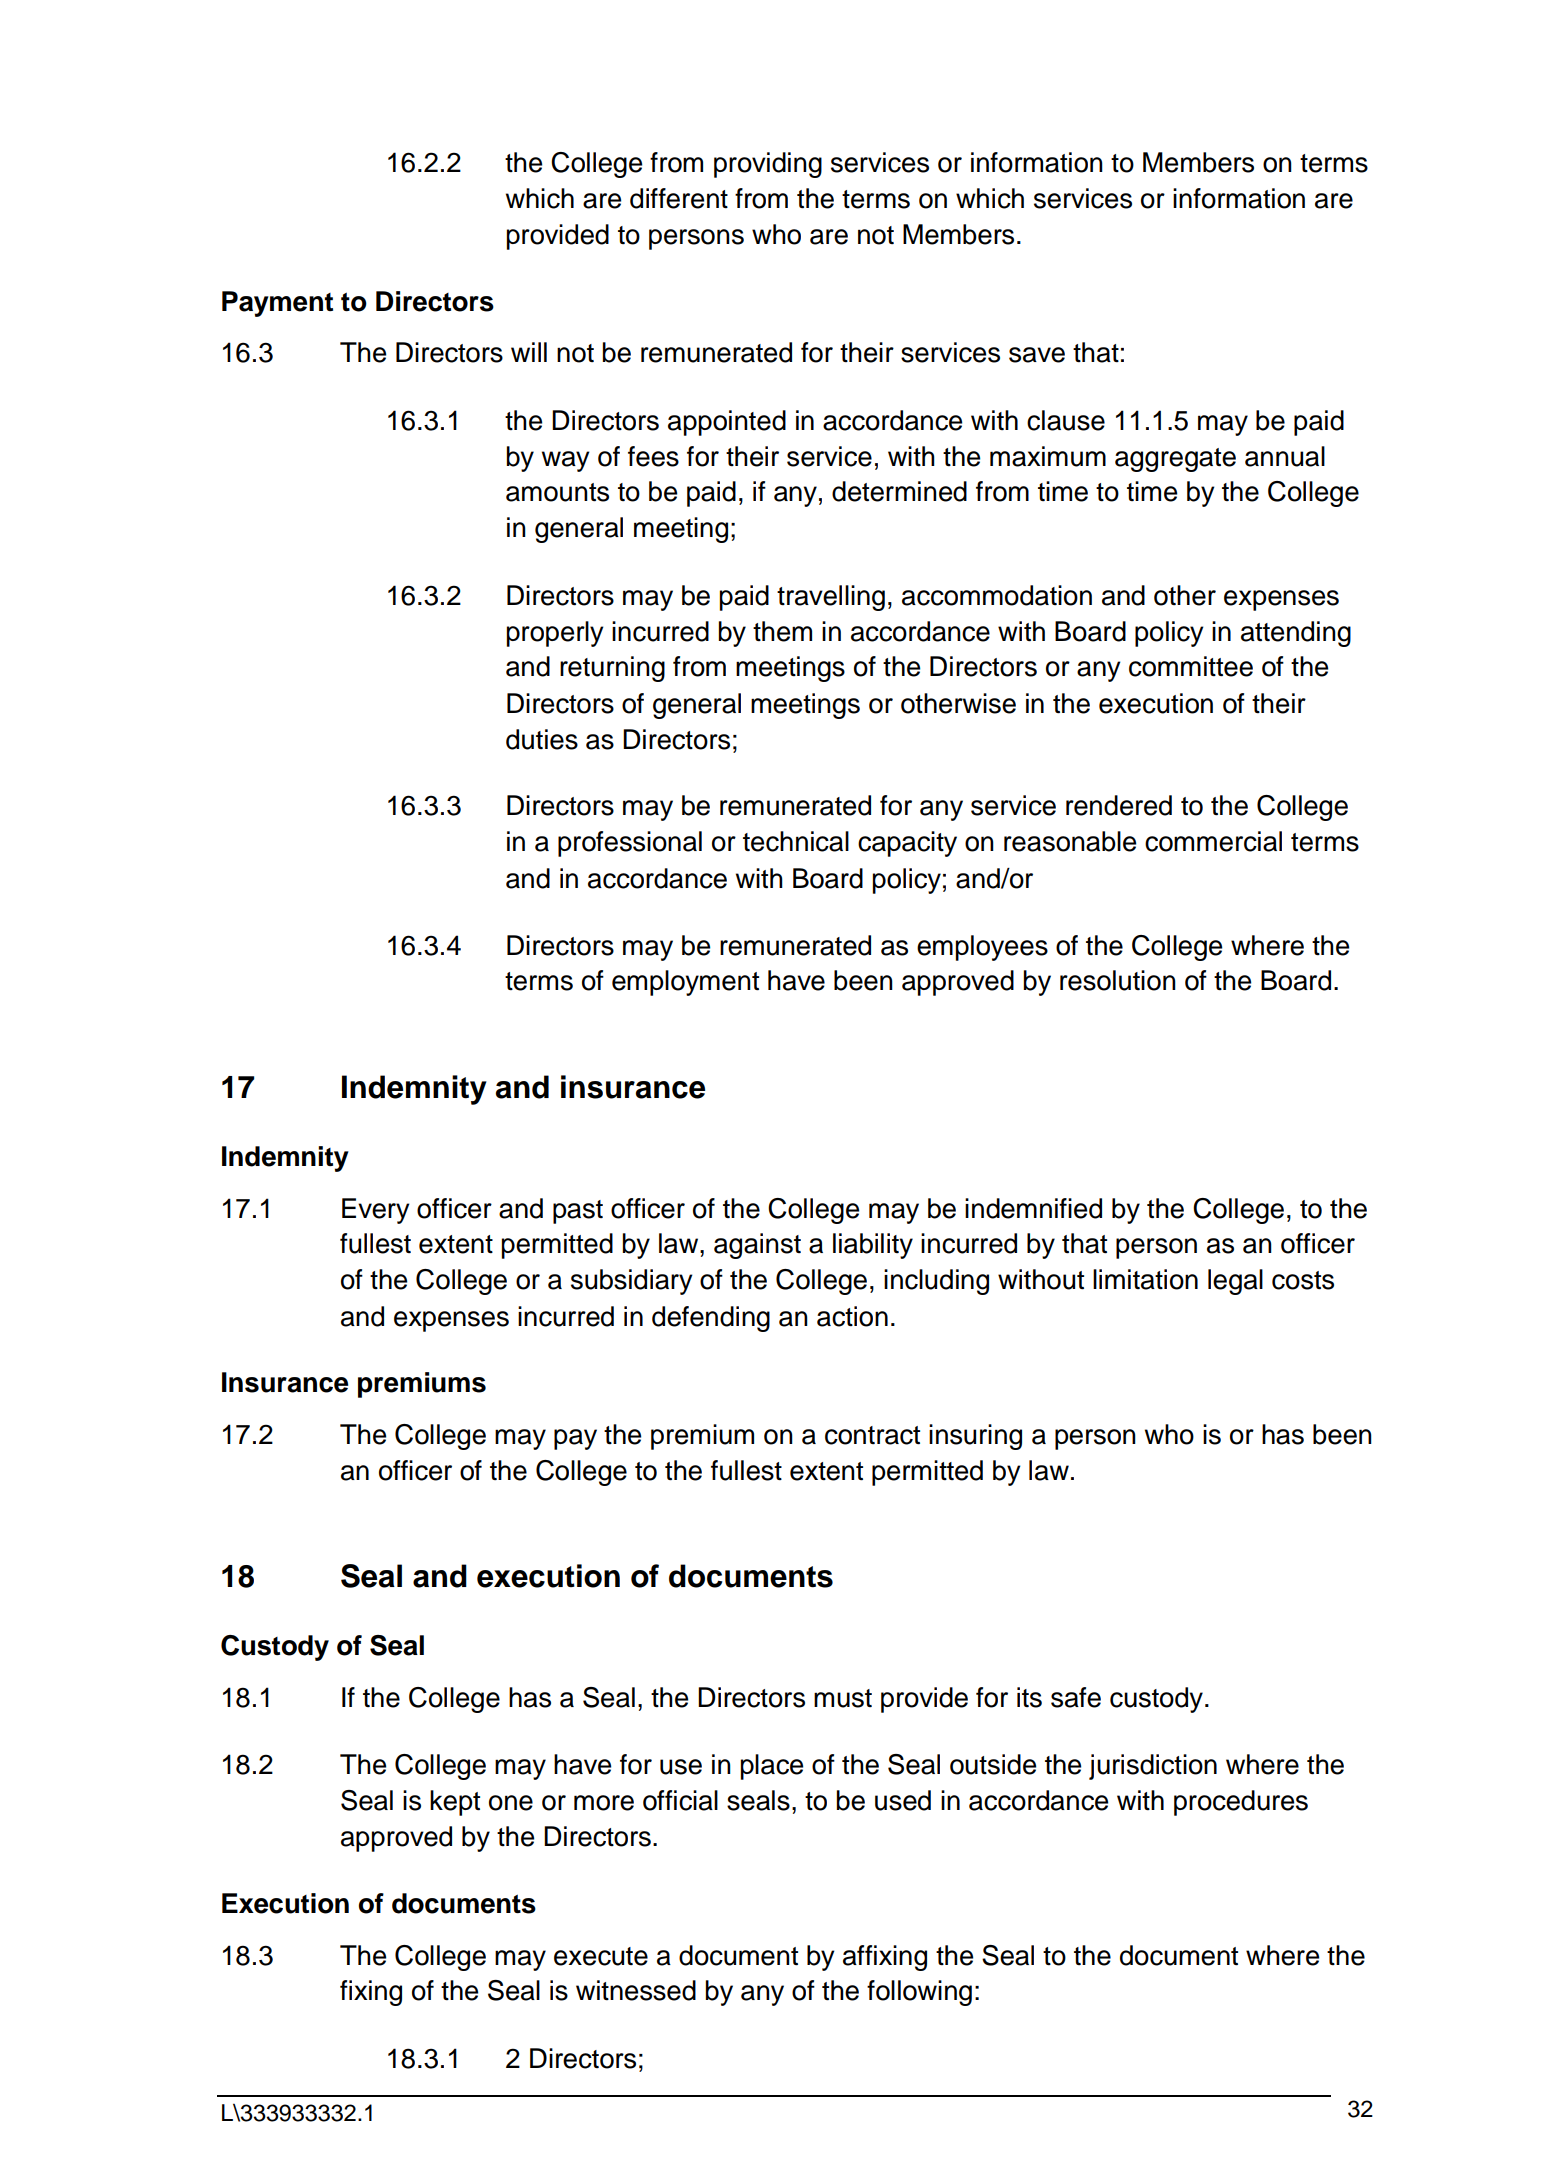 The image size is (1542, 2181). What do you see at coordinates (685, 983) in the screenshot?
I see `employment` at bounding box center [685, 983].
